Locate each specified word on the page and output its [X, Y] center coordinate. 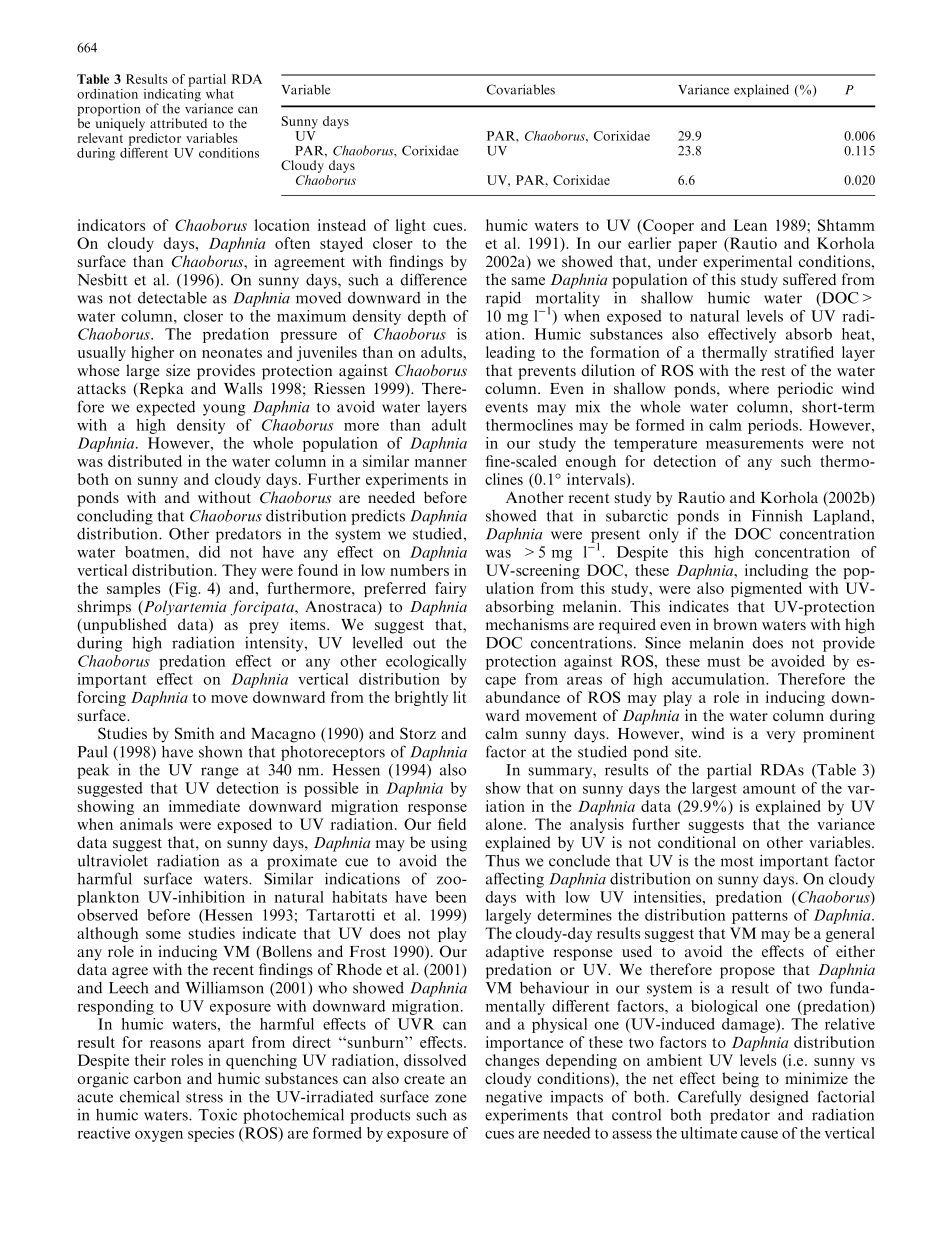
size [178, 370]
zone [450, 1098]
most [737, 861]
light [411, 226]
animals [146, 824]
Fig [186, 589]
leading [510, 353]
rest [773, 371]
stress [204, 1097]
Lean [750, 225]
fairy [451, 589]
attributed [178, 123]
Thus [502, 860]
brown [735, 624]
